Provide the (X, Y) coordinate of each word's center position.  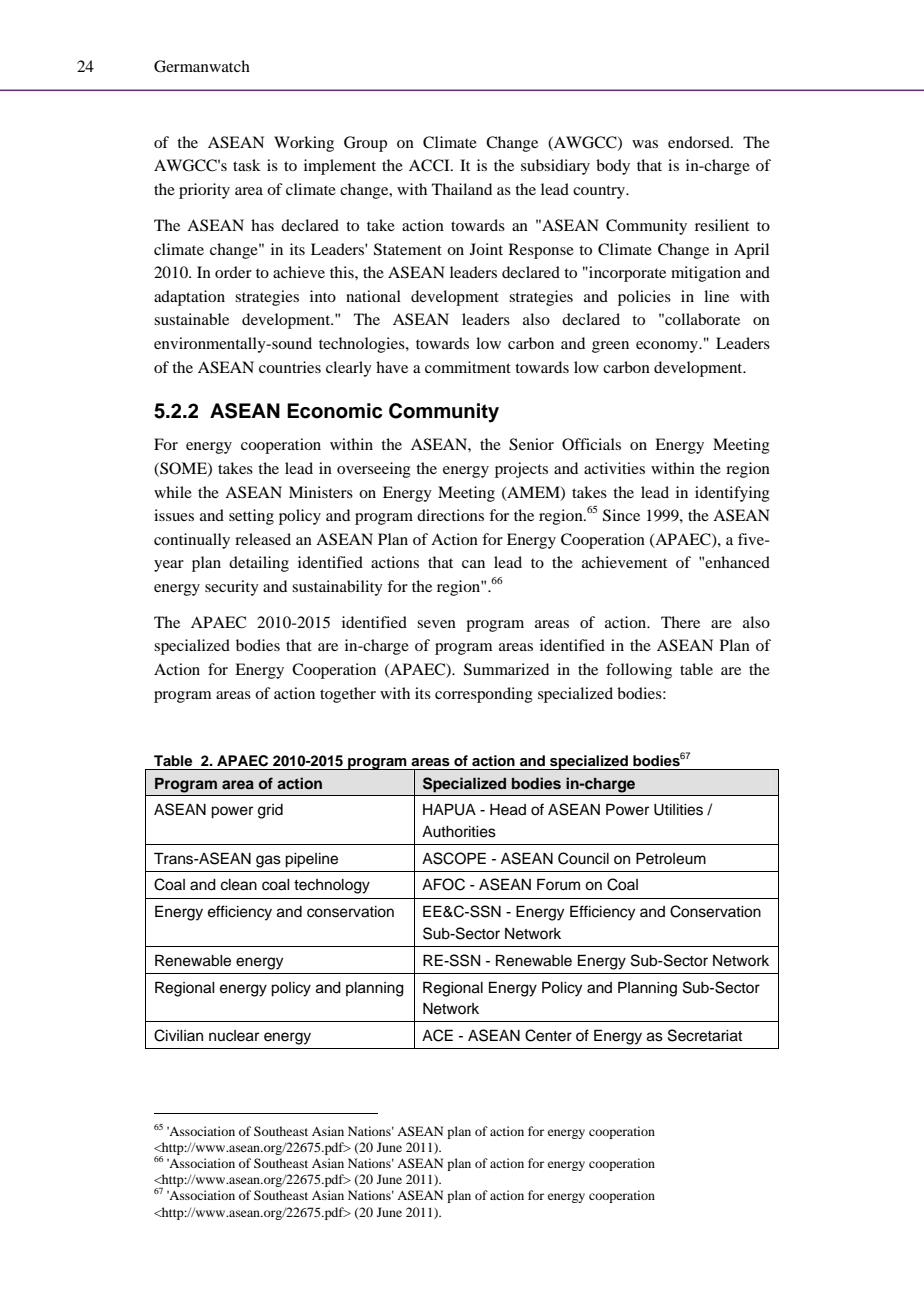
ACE (437, 1035)
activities (614, 468)
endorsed (700, 142)
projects (521, 470)
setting (251, 517)
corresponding (484, 695)
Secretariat (705, 1035)
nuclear (234, 1036)
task (247, 165)
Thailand (462, 189)
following (639, 671)
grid (270, 811)
